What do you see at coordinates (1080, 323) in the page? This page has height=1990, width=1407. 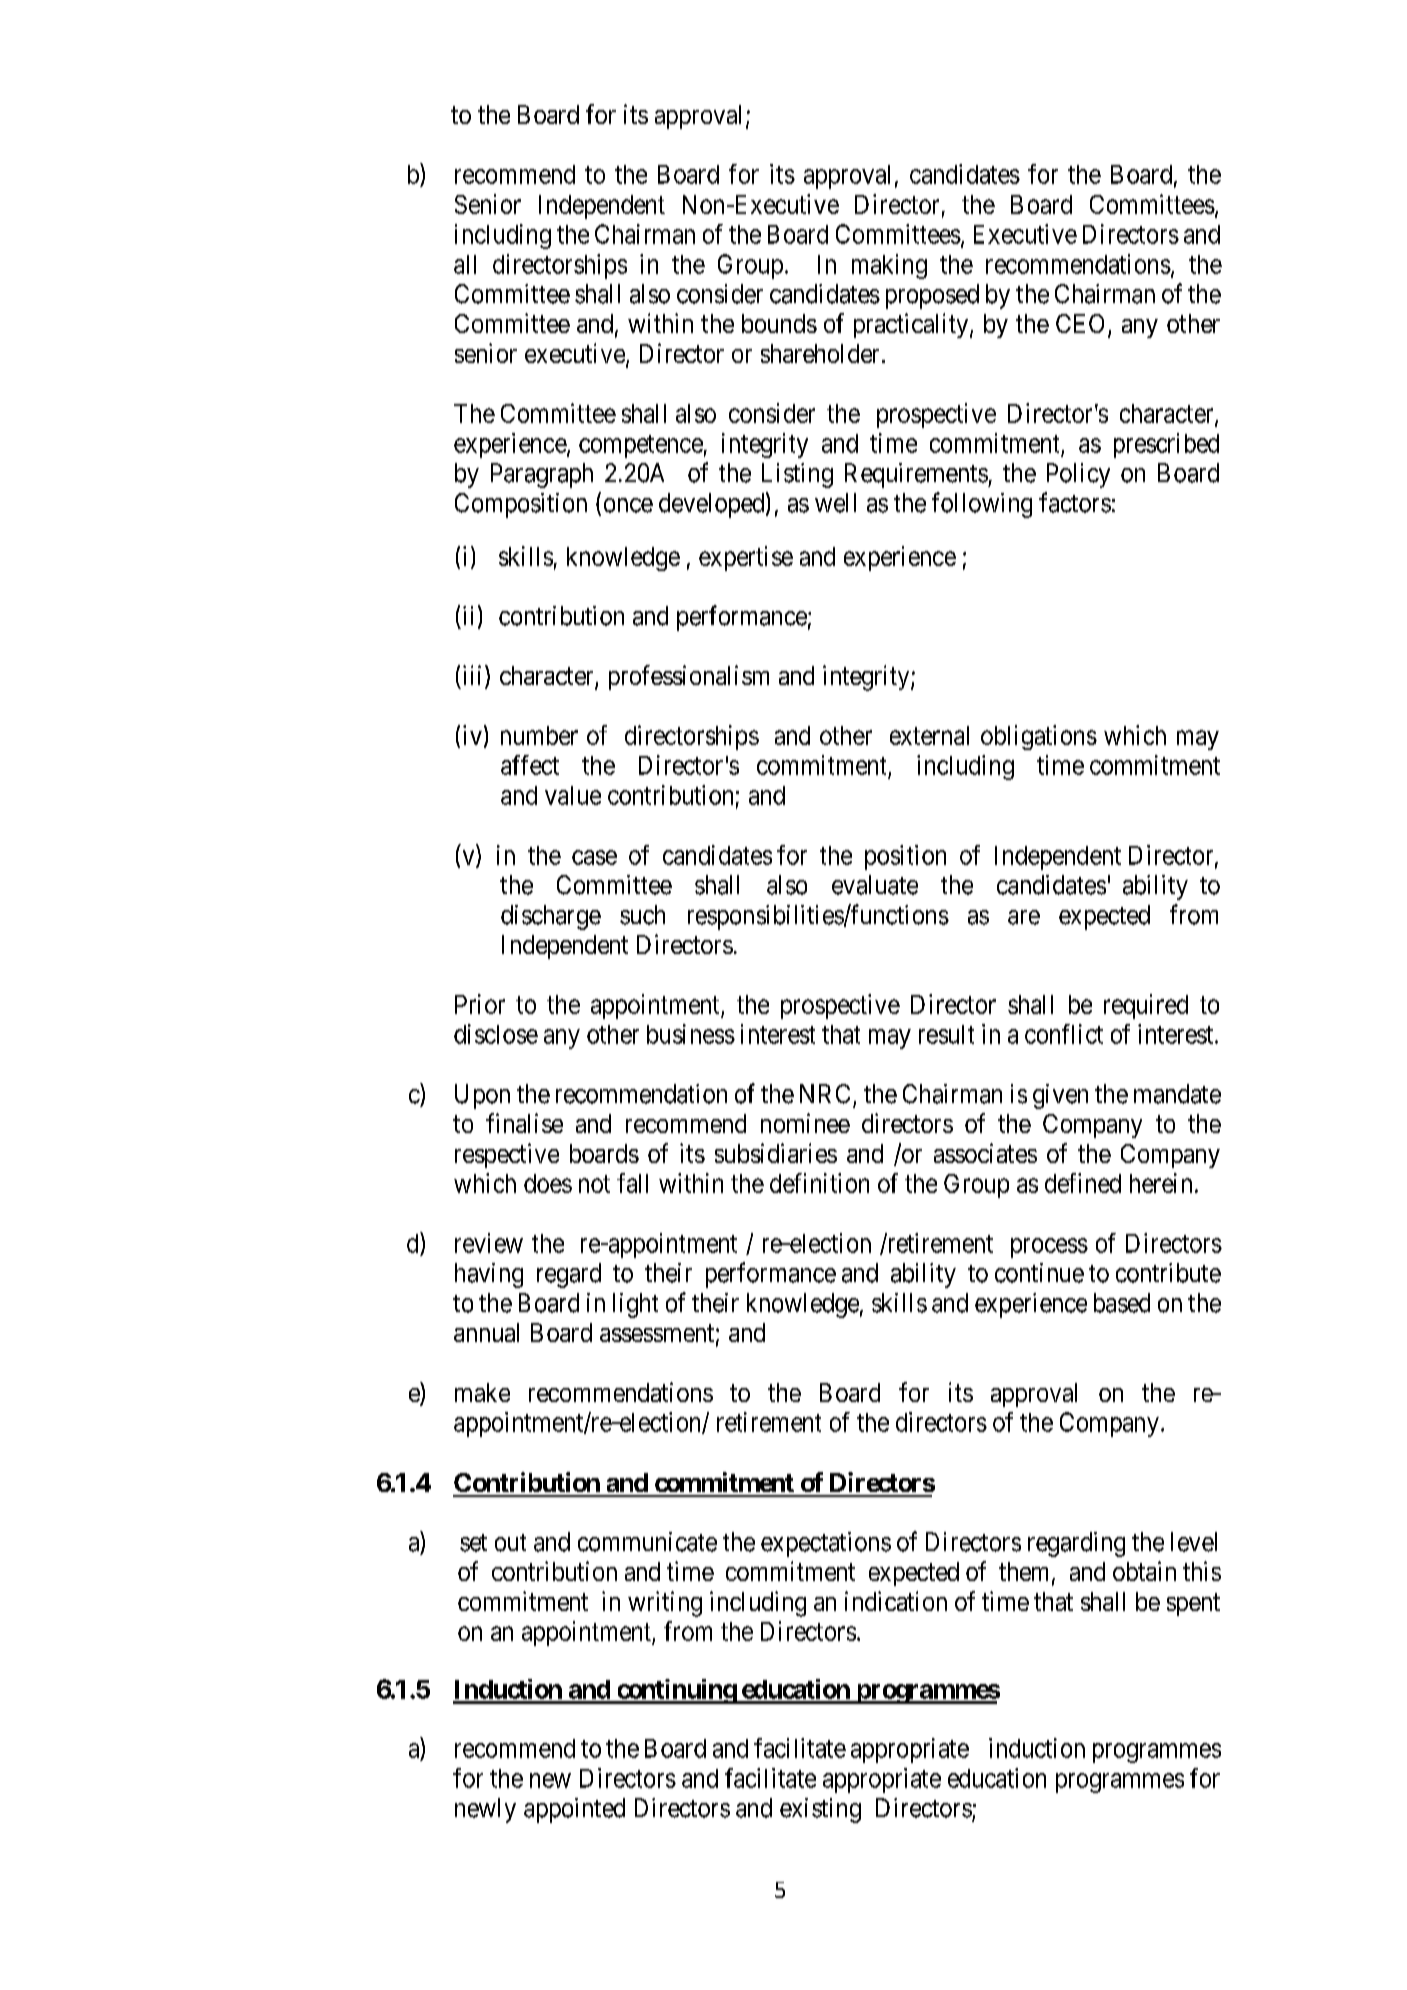 I see `CEO` at bounding box center [1080, 323].
